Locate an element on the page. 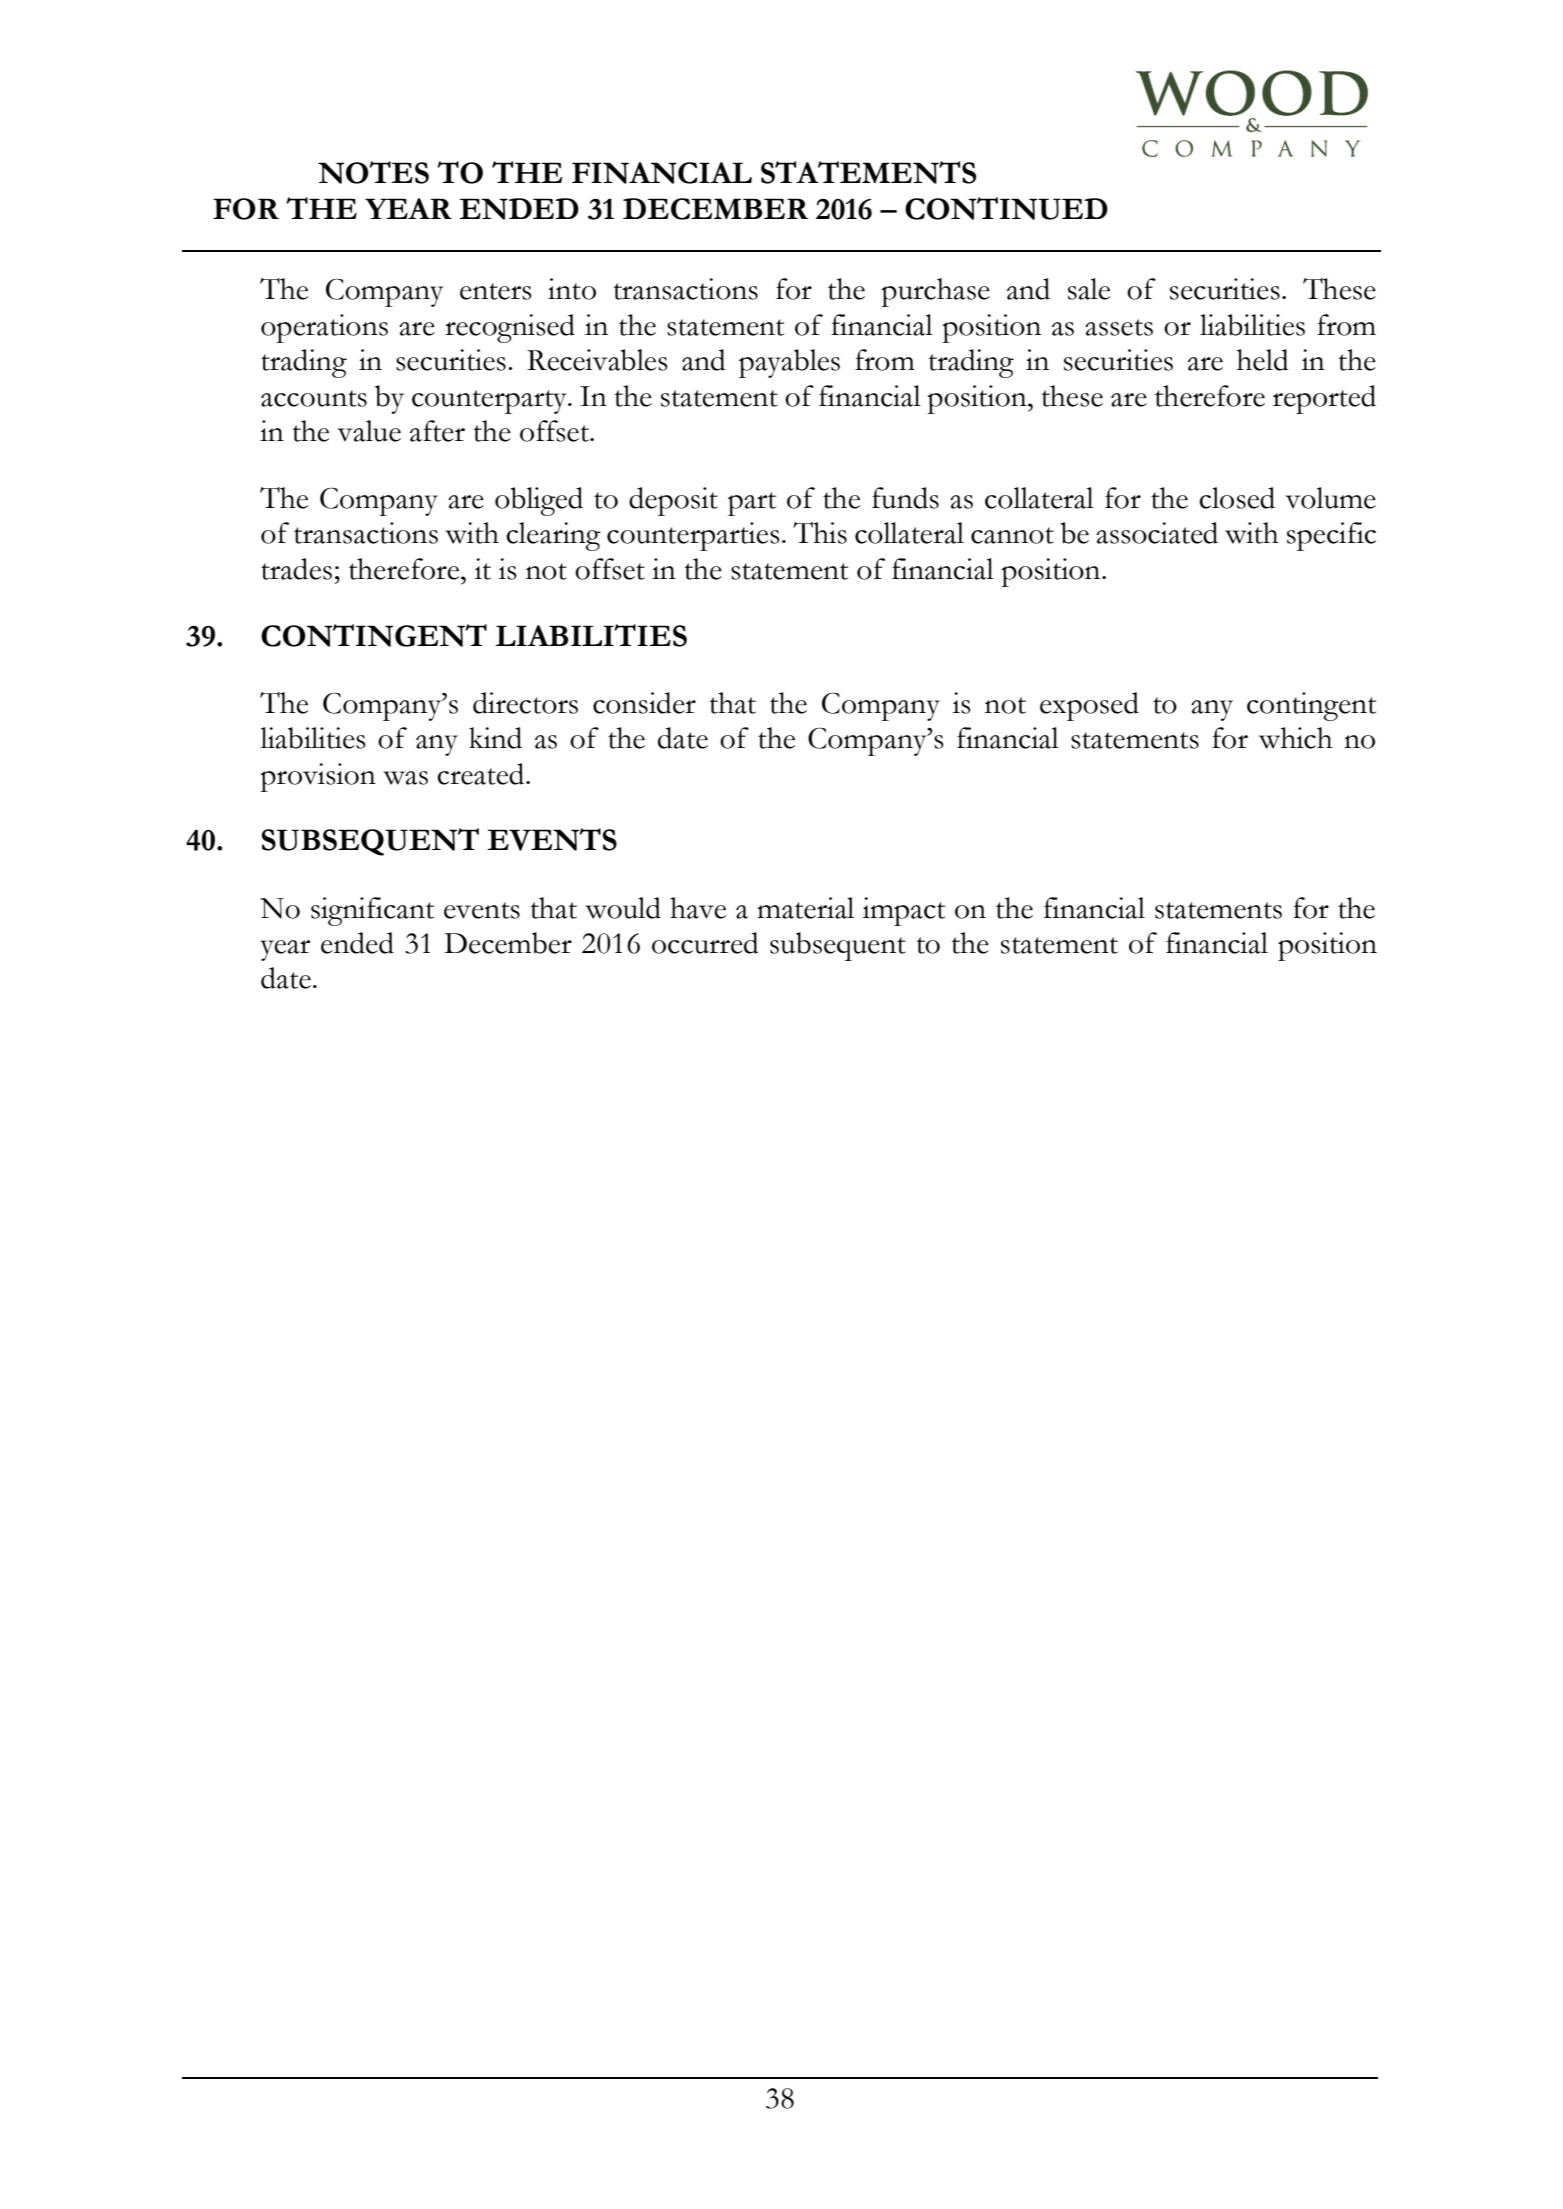 This image has height=2209, width=1563. CONTINUED is located at coordinates (1006, 208).
